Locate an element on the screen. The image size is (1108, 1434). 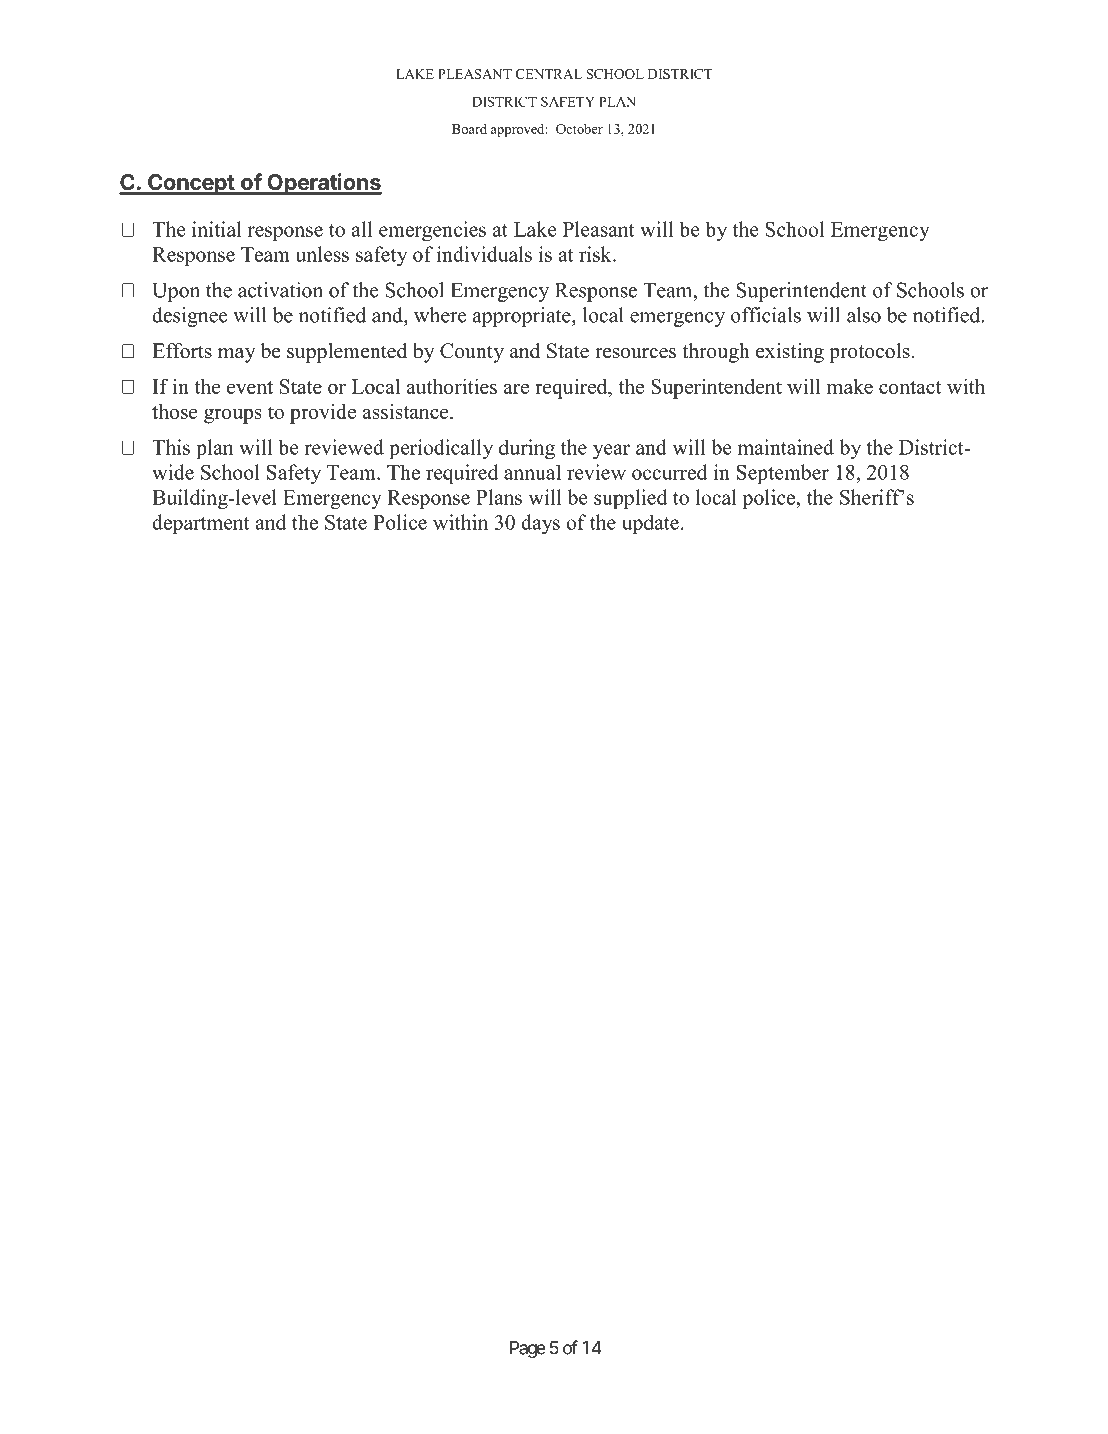
also is located at coordinates (864, 315).
